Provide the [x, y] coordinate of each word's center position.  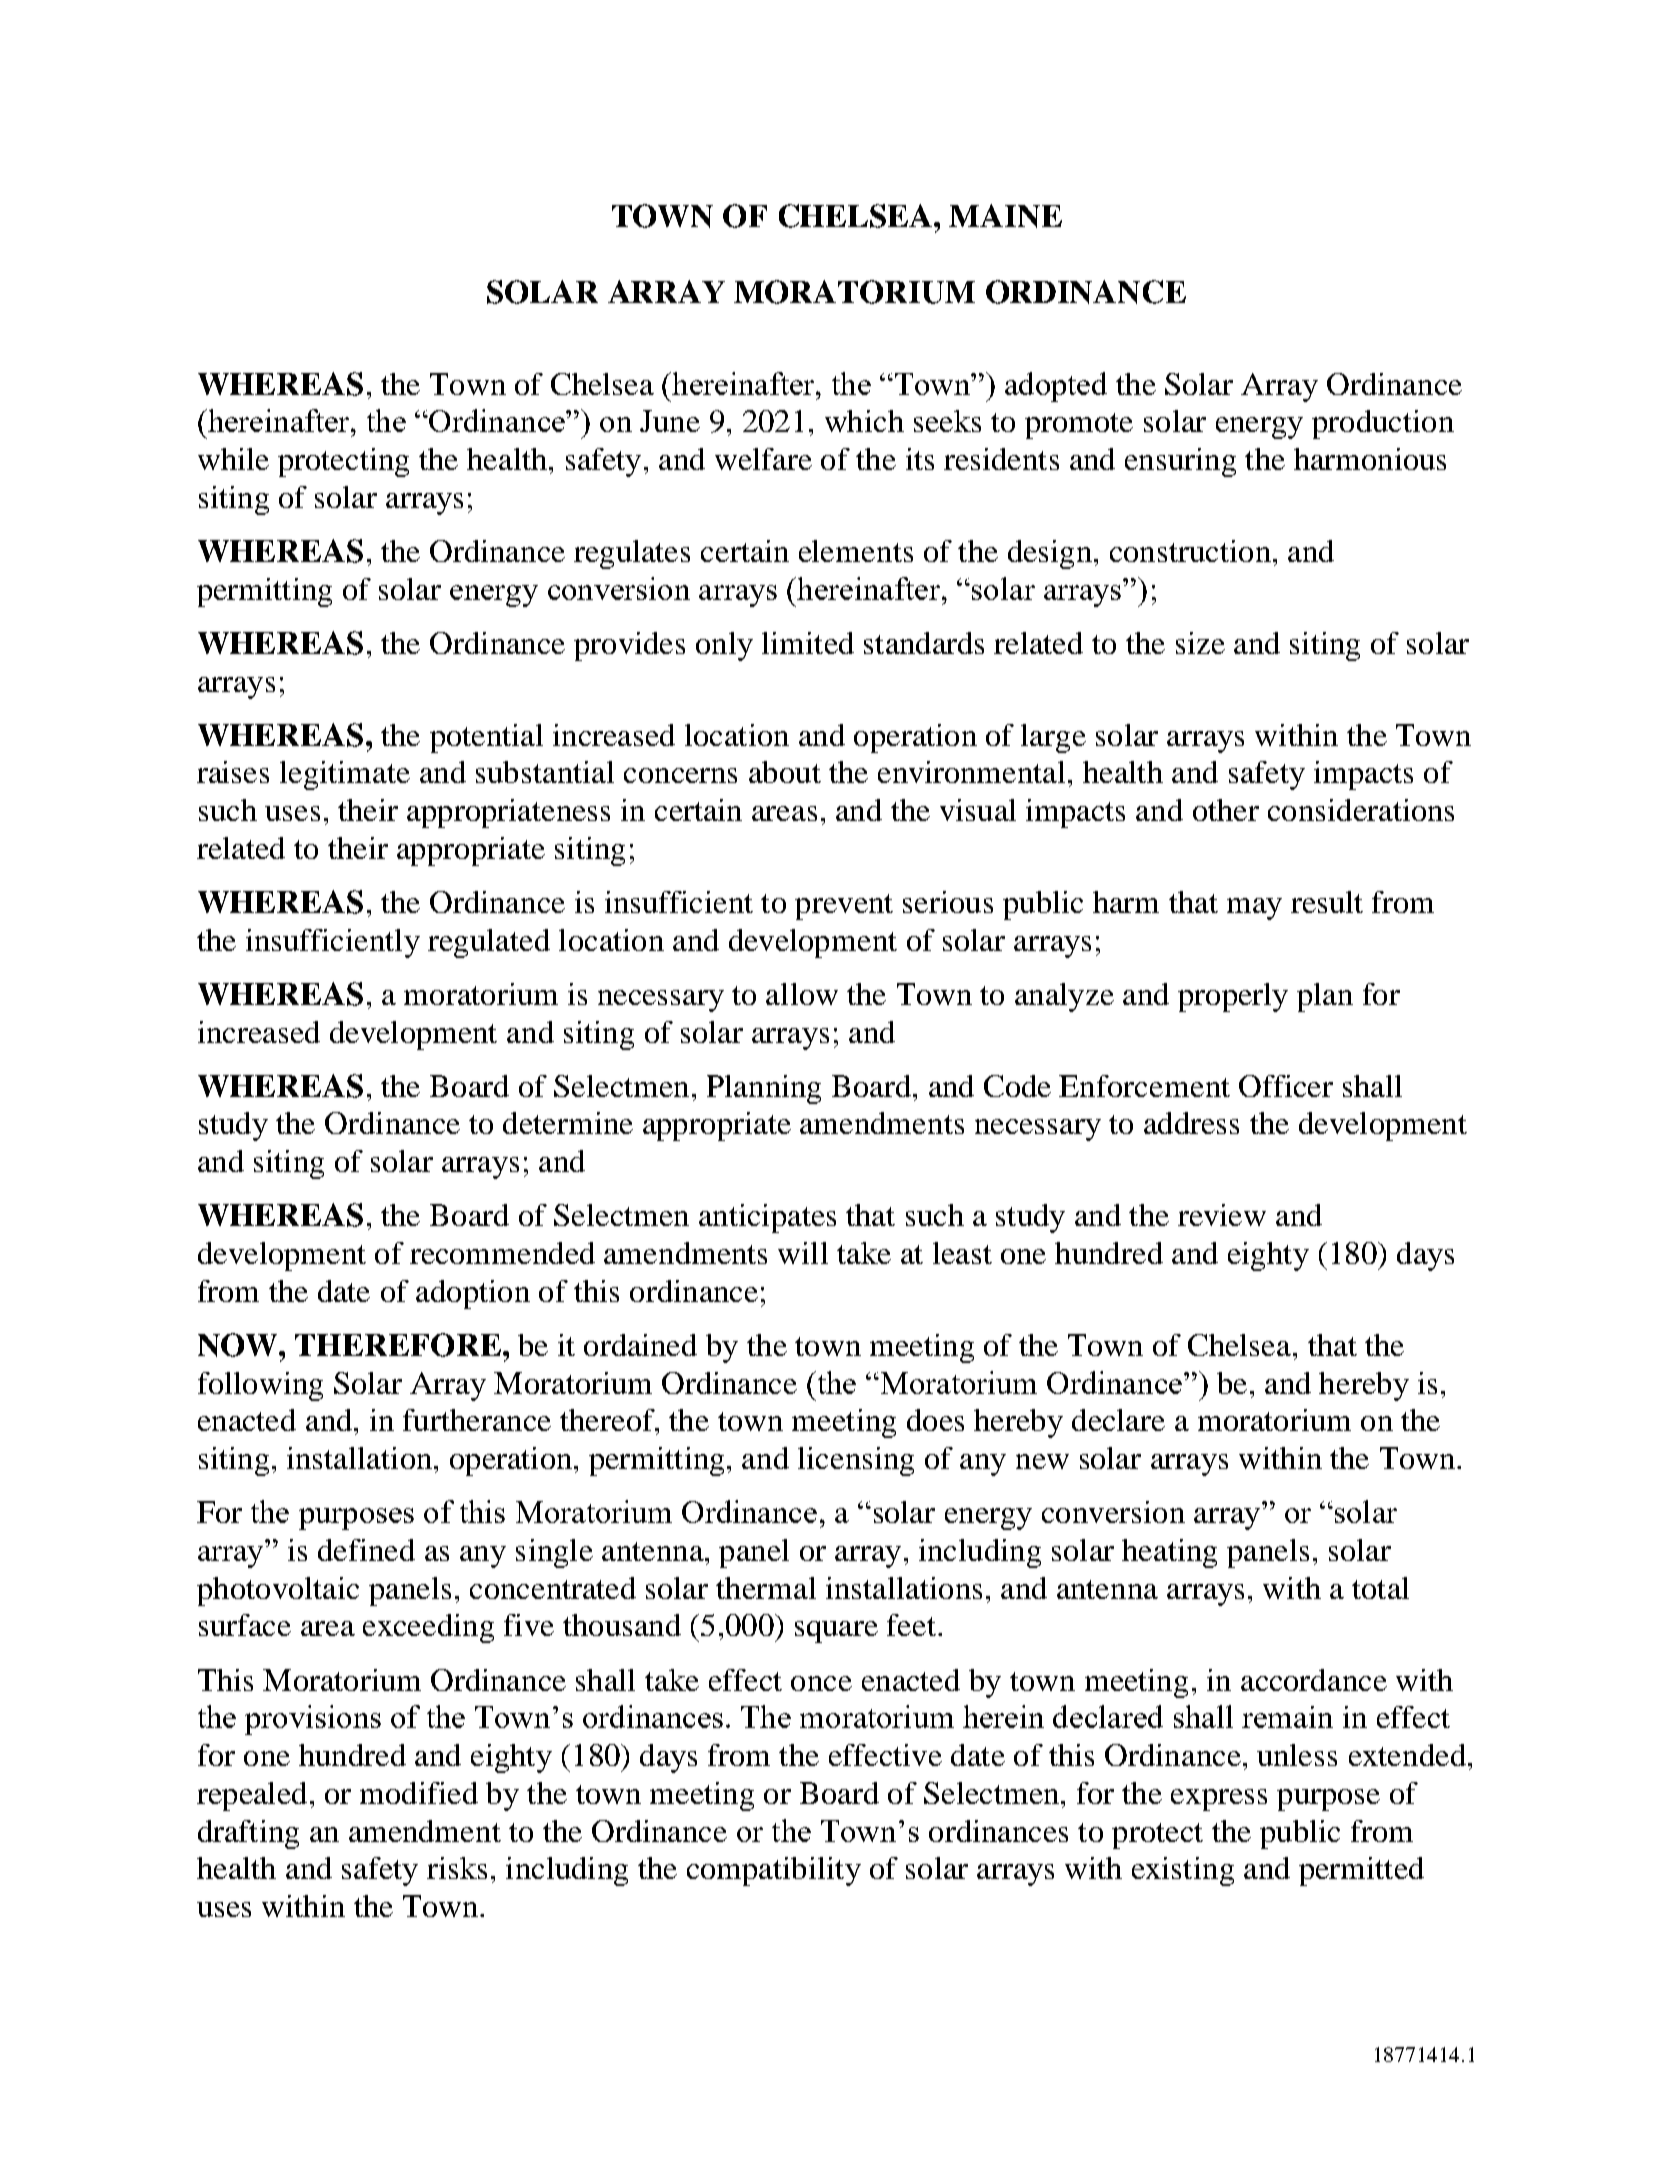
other [1226, 810]
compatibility [774, 1871]
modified [419, 1793]
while [233, 459]
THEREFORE [398, 1345]
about [785, 772]
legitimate [345, 775]
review [1222, 1215]
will [803, 1253]
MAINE [1005, 216]
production [1383, 424]
